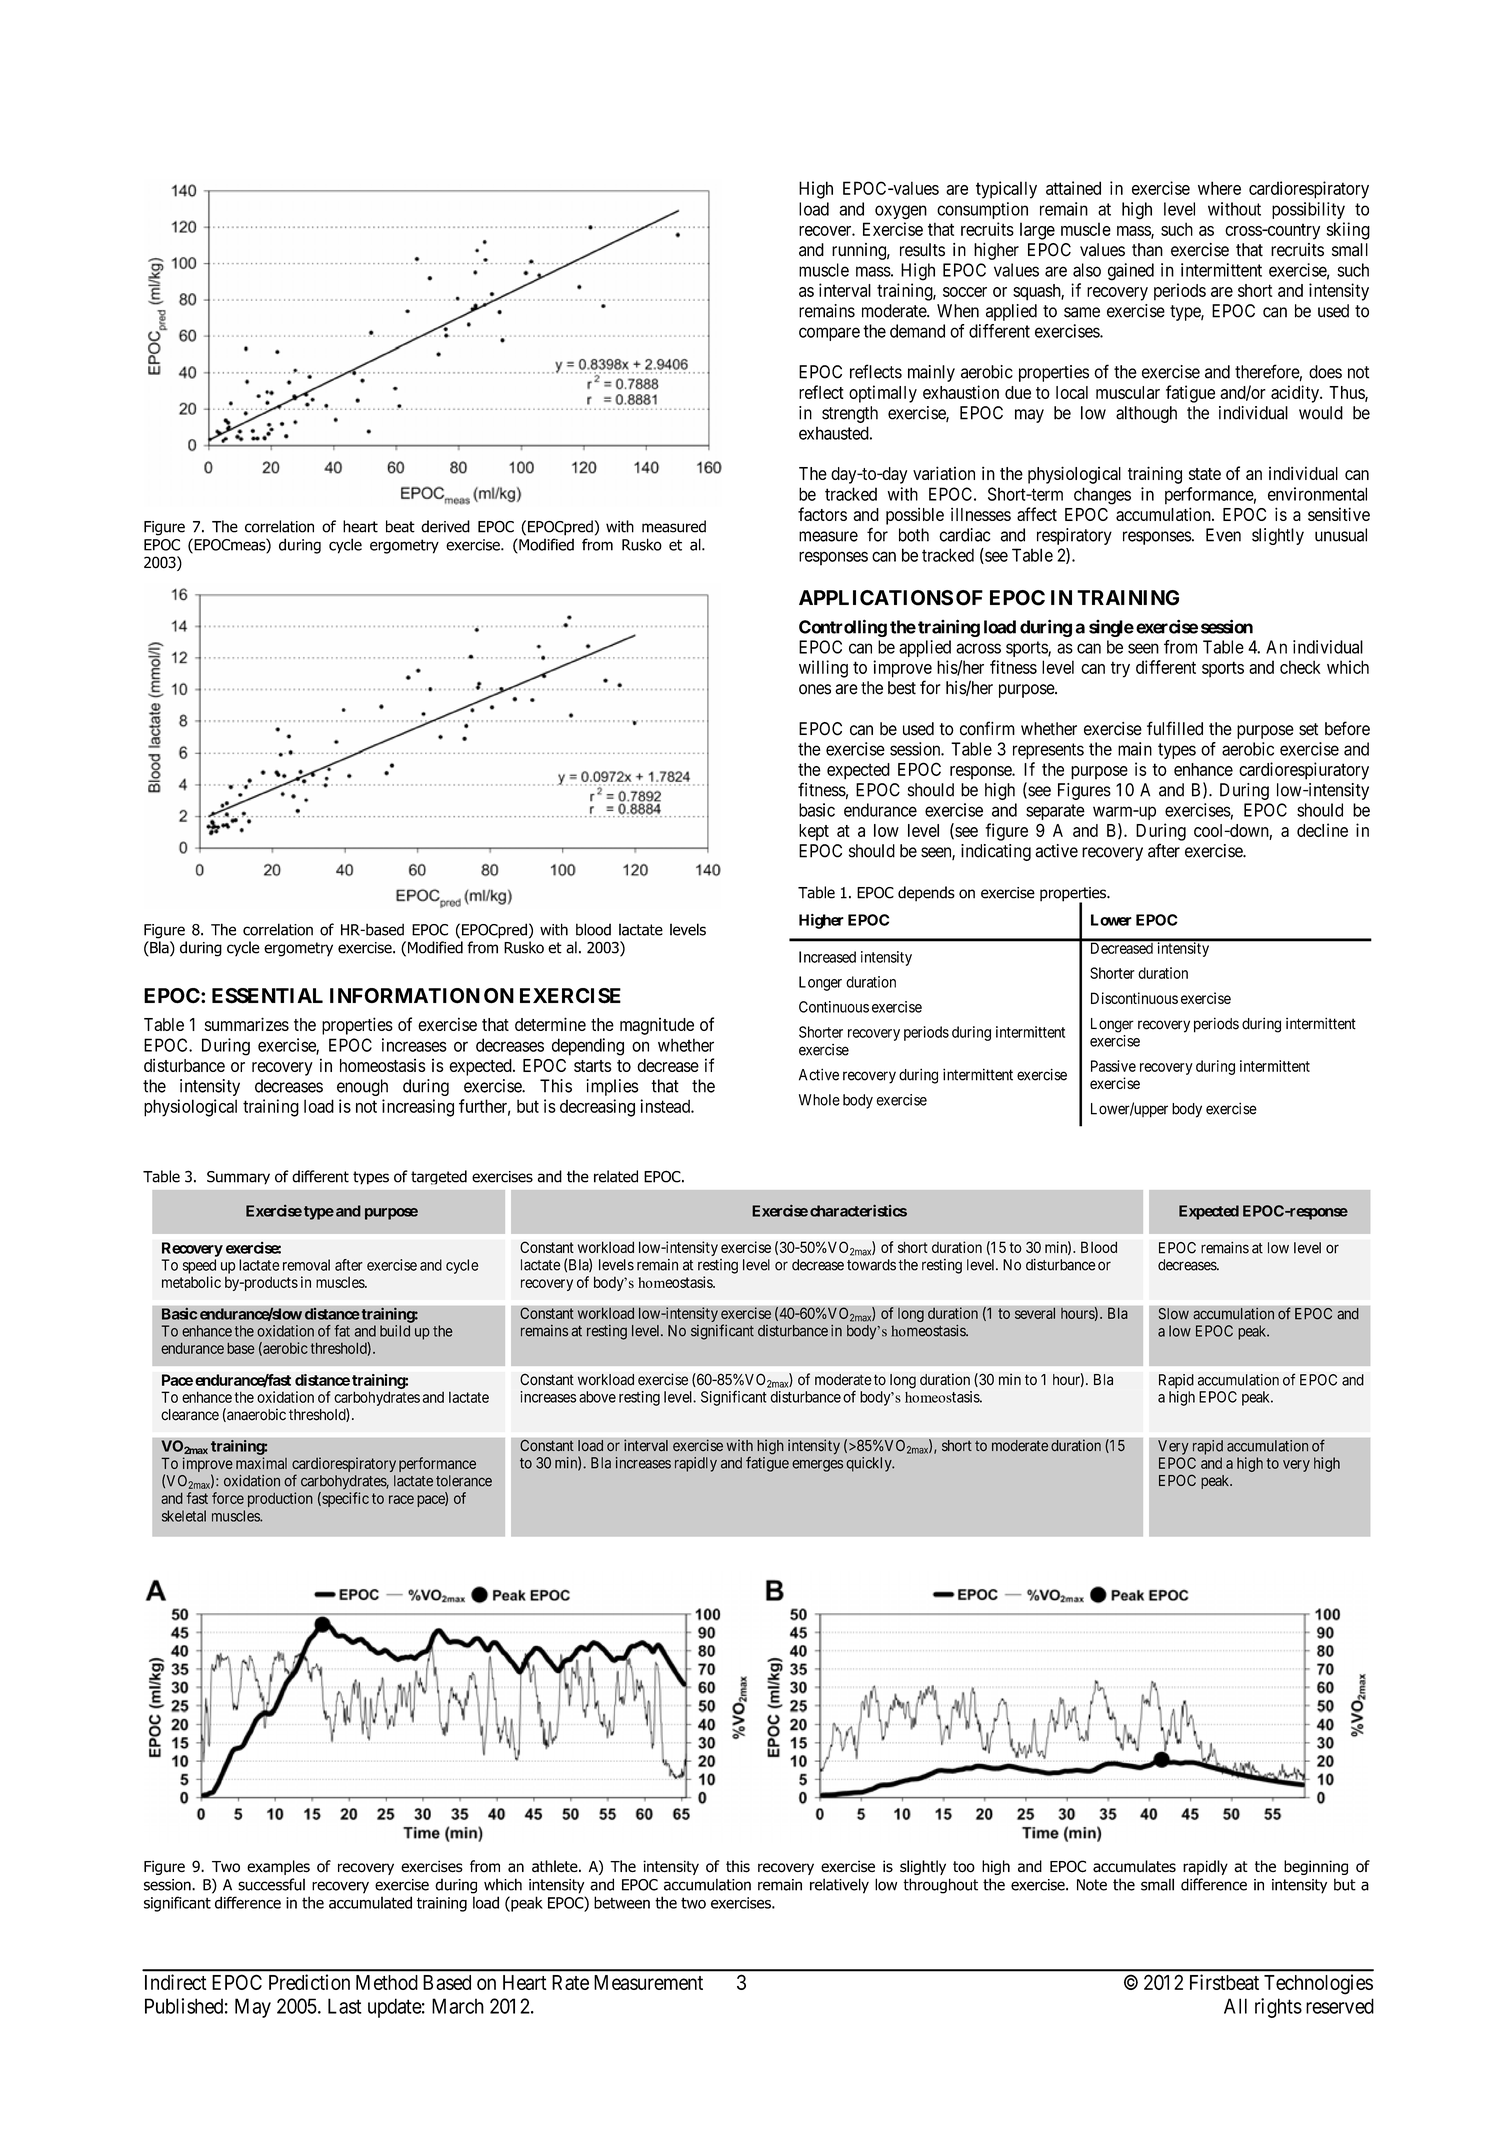 The height and width of the page is (2131, 1506). I want to click on several, so click(1035, 1313).
